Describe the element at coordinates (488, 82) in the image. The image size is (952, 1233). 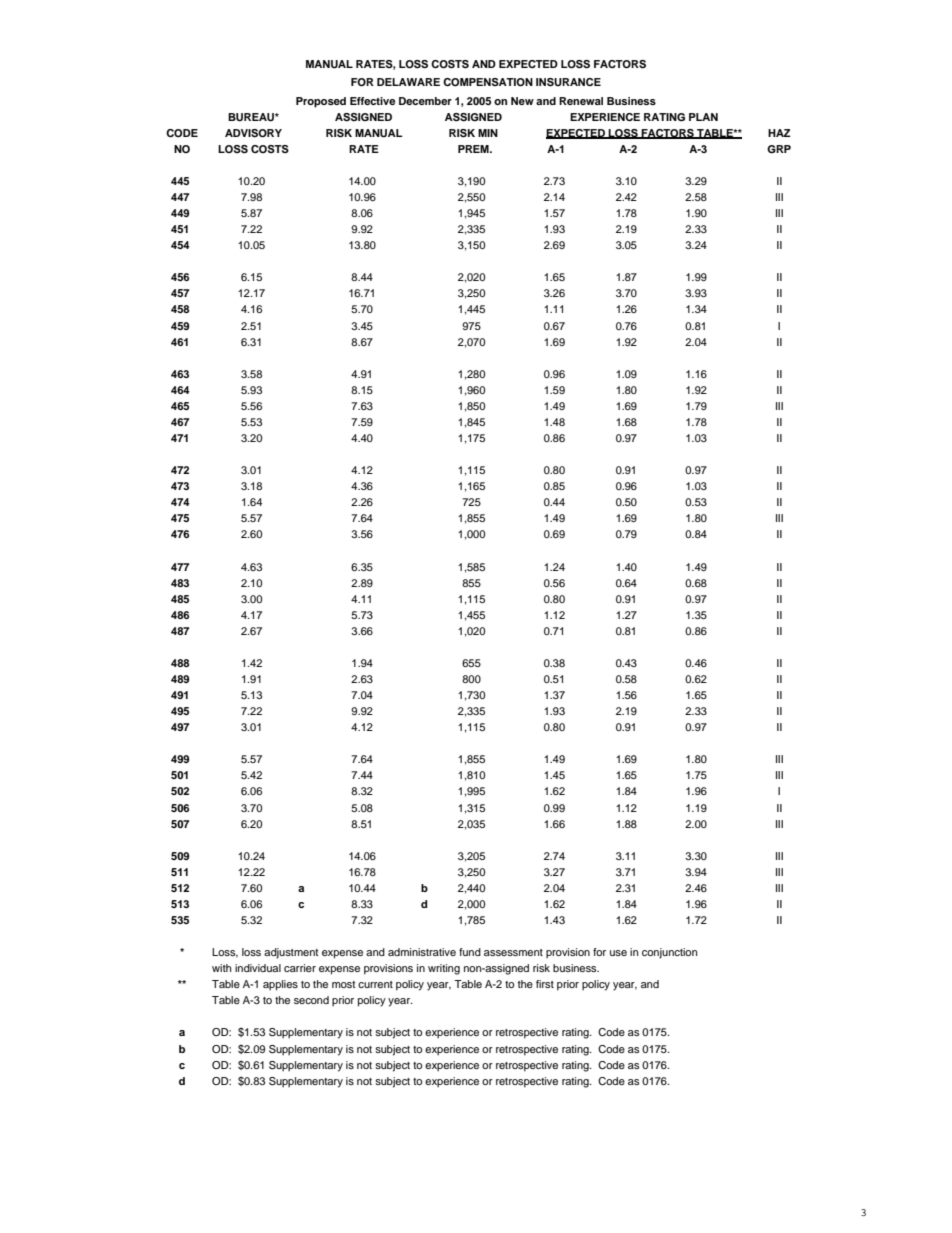
I see `COMPENSATION` at that location.
